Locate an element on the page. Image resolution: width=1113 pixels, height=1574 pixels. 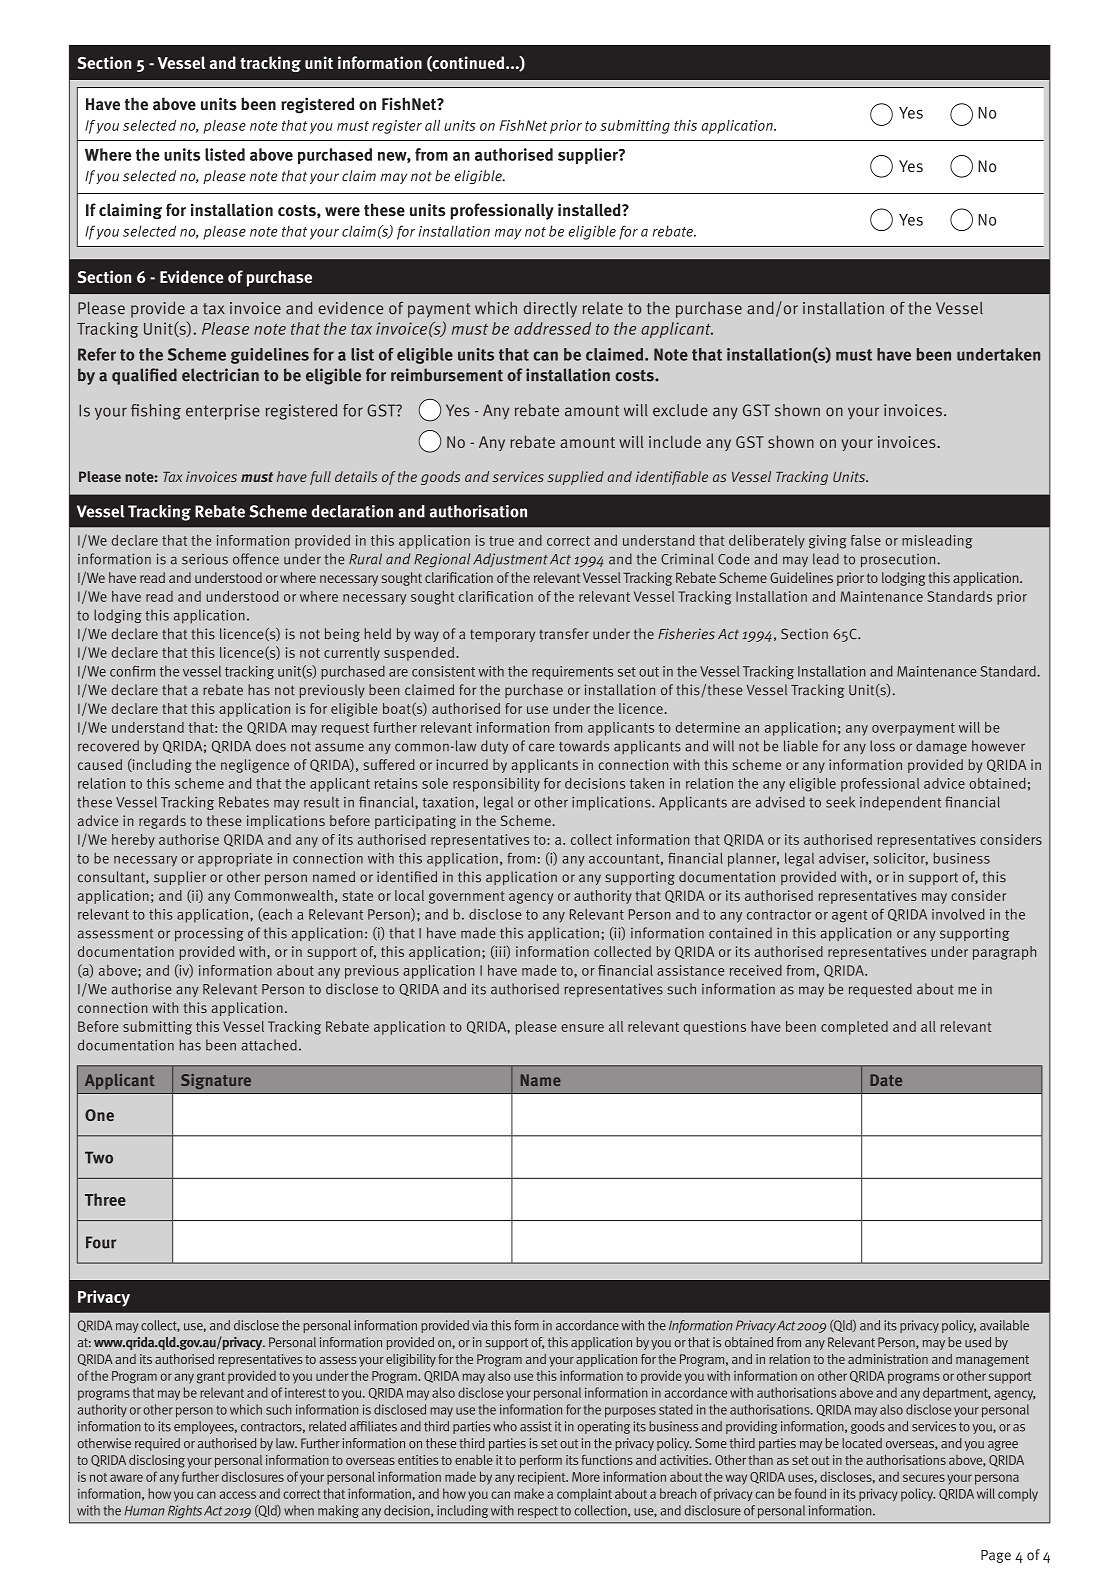
access is located at coordinates (238, 1495).
